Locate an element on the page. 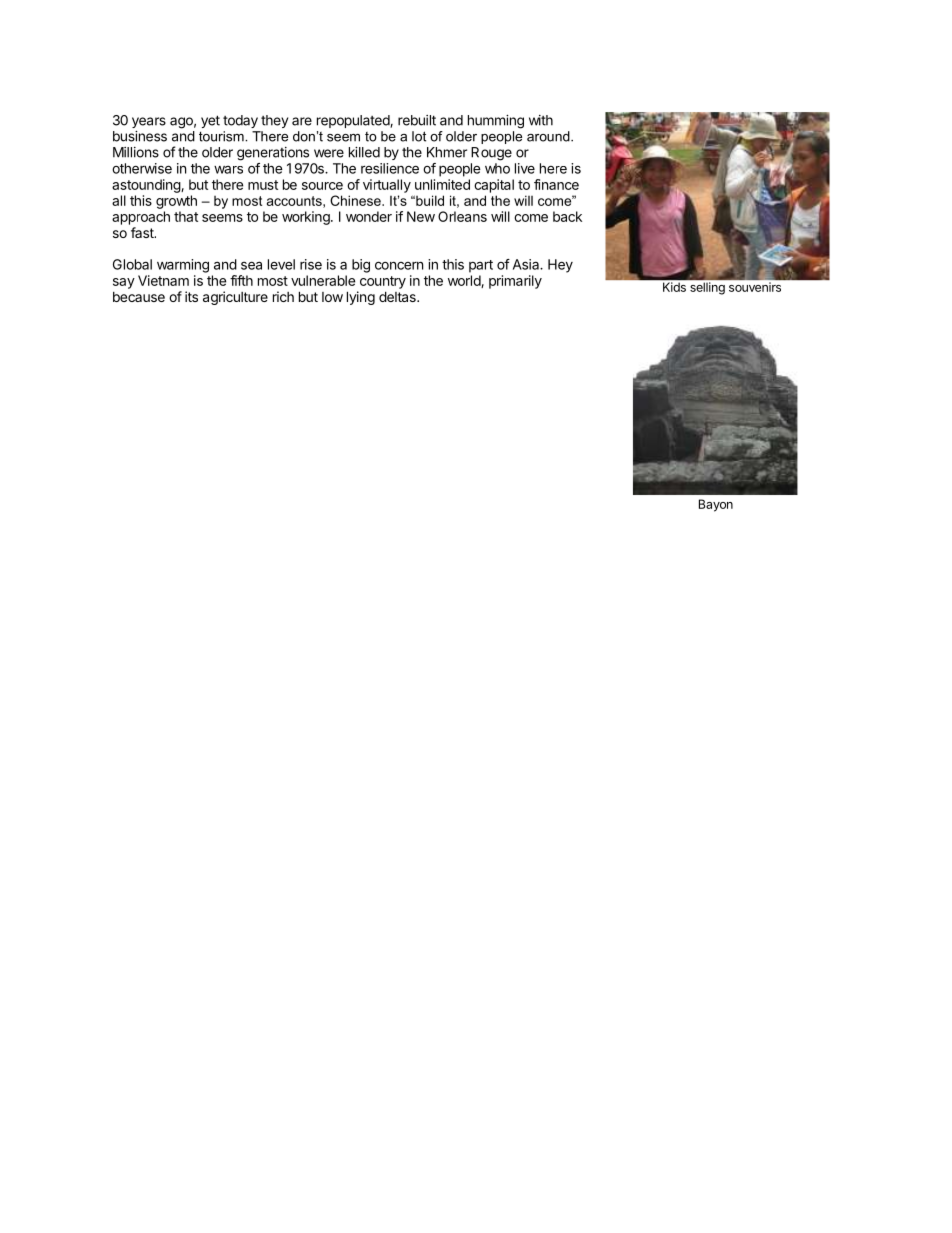  humming is located at coordinates (496, 122).
